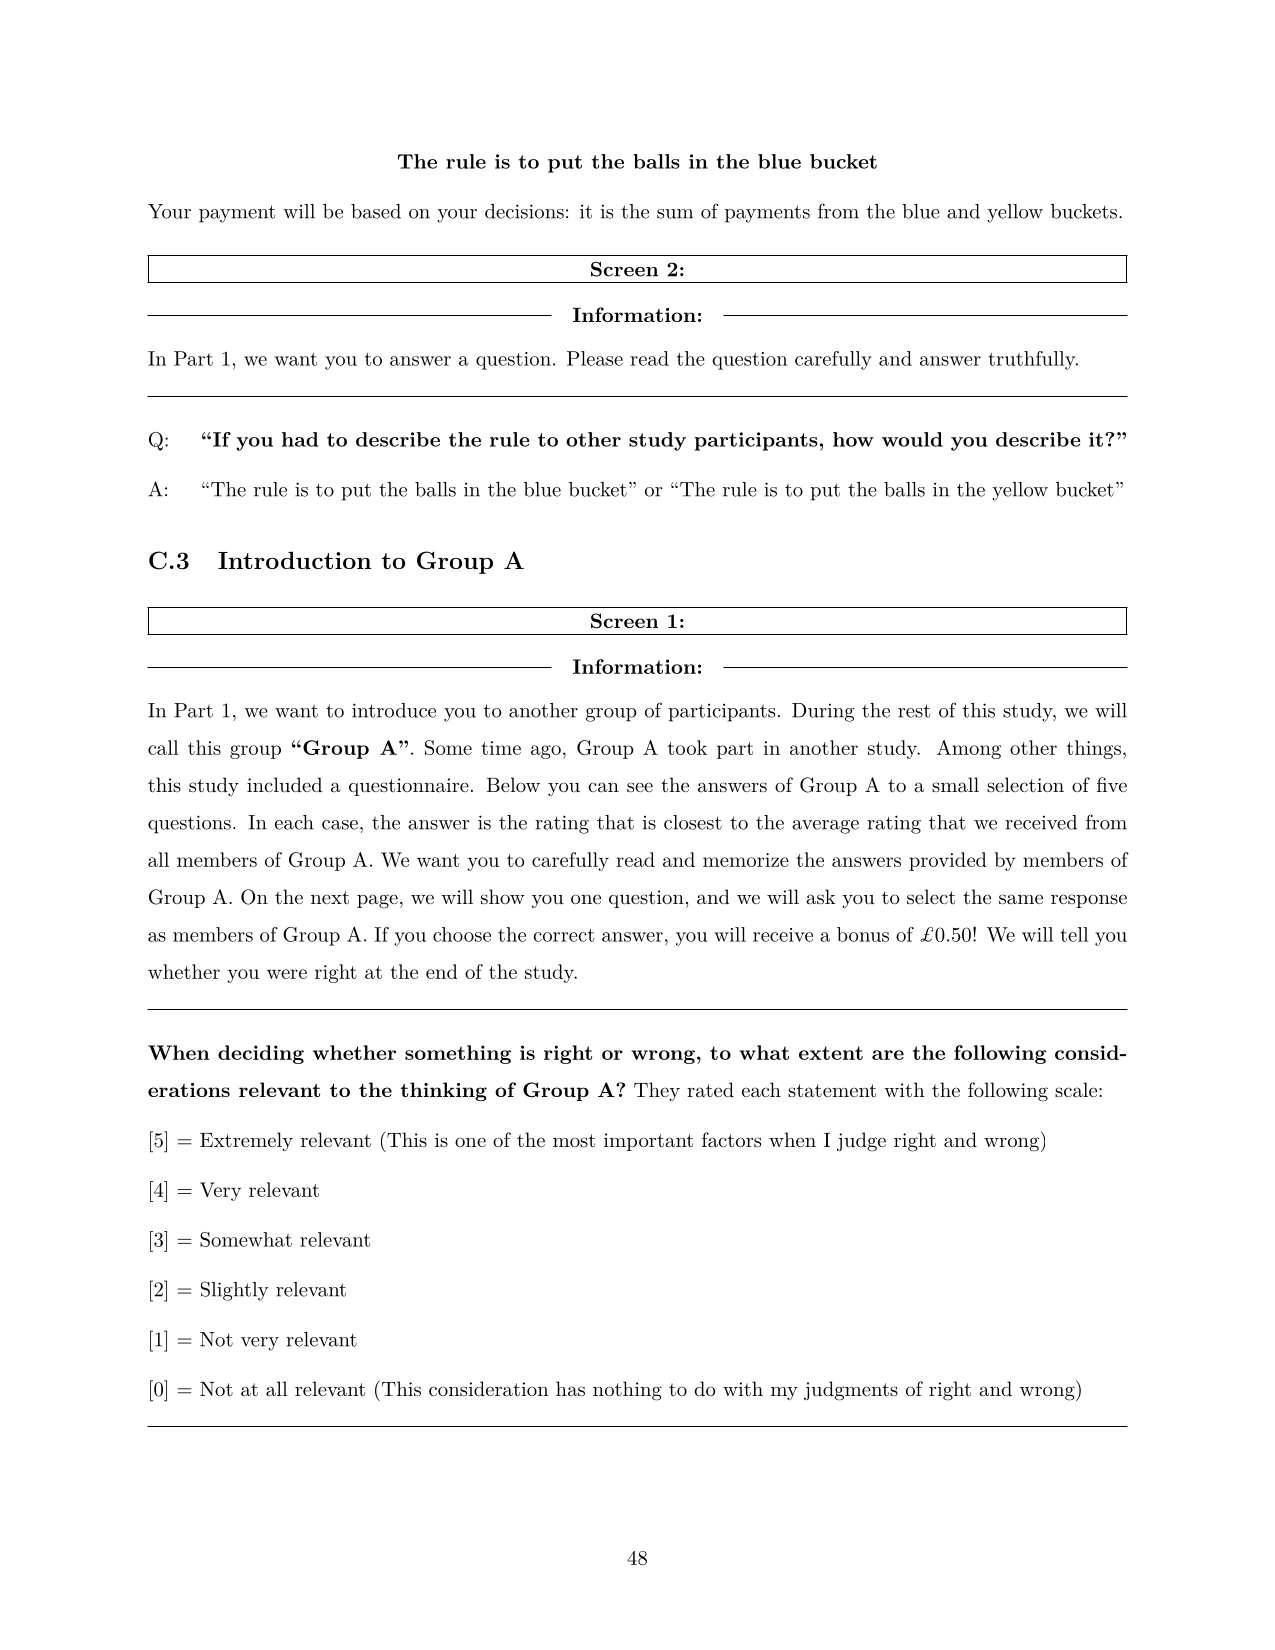 The height and width of the image is (1650, 1275). I want to click on see, so click(640, 787).
